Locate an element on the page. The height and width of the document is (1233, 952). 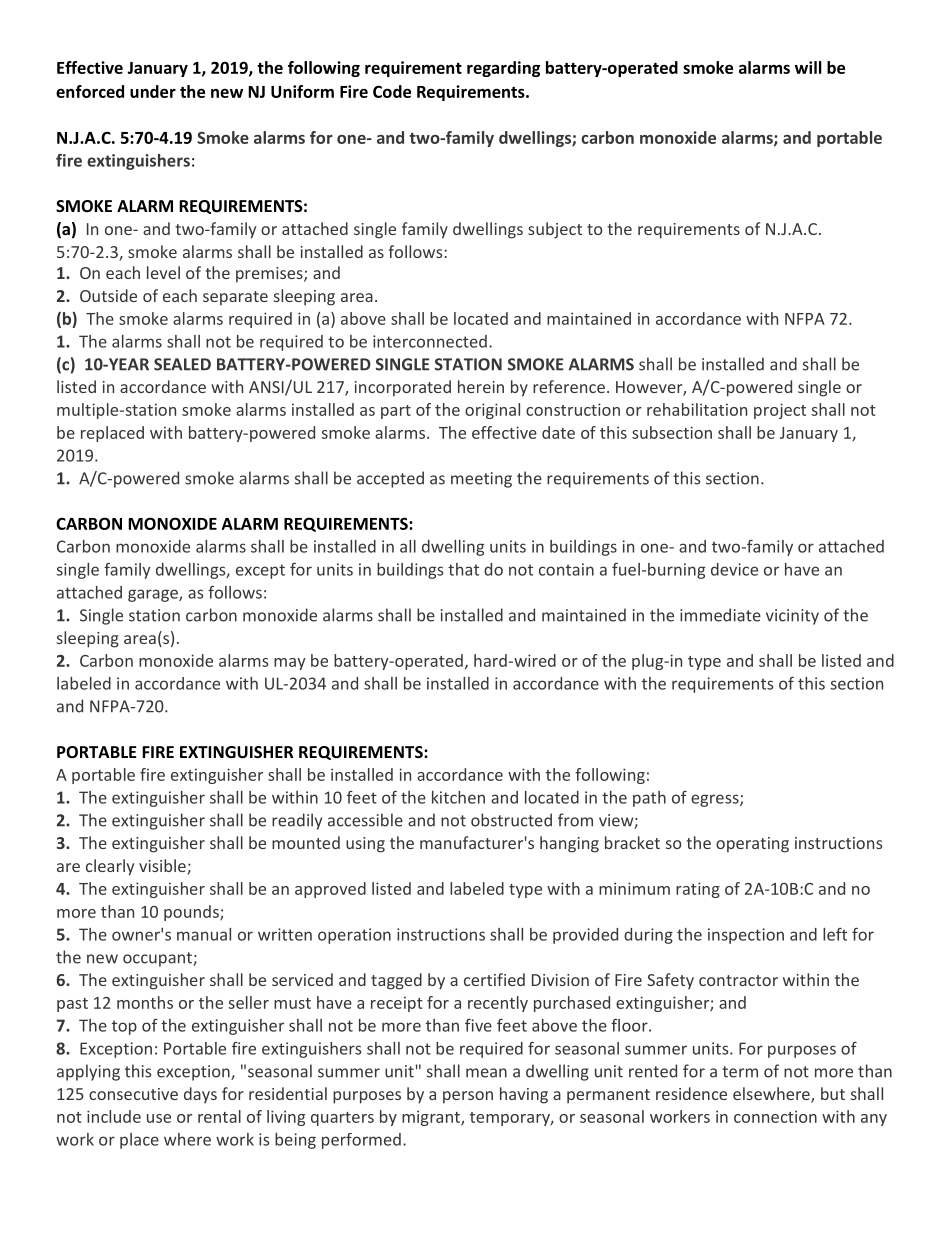
project is located at coordinates (780, 411).
